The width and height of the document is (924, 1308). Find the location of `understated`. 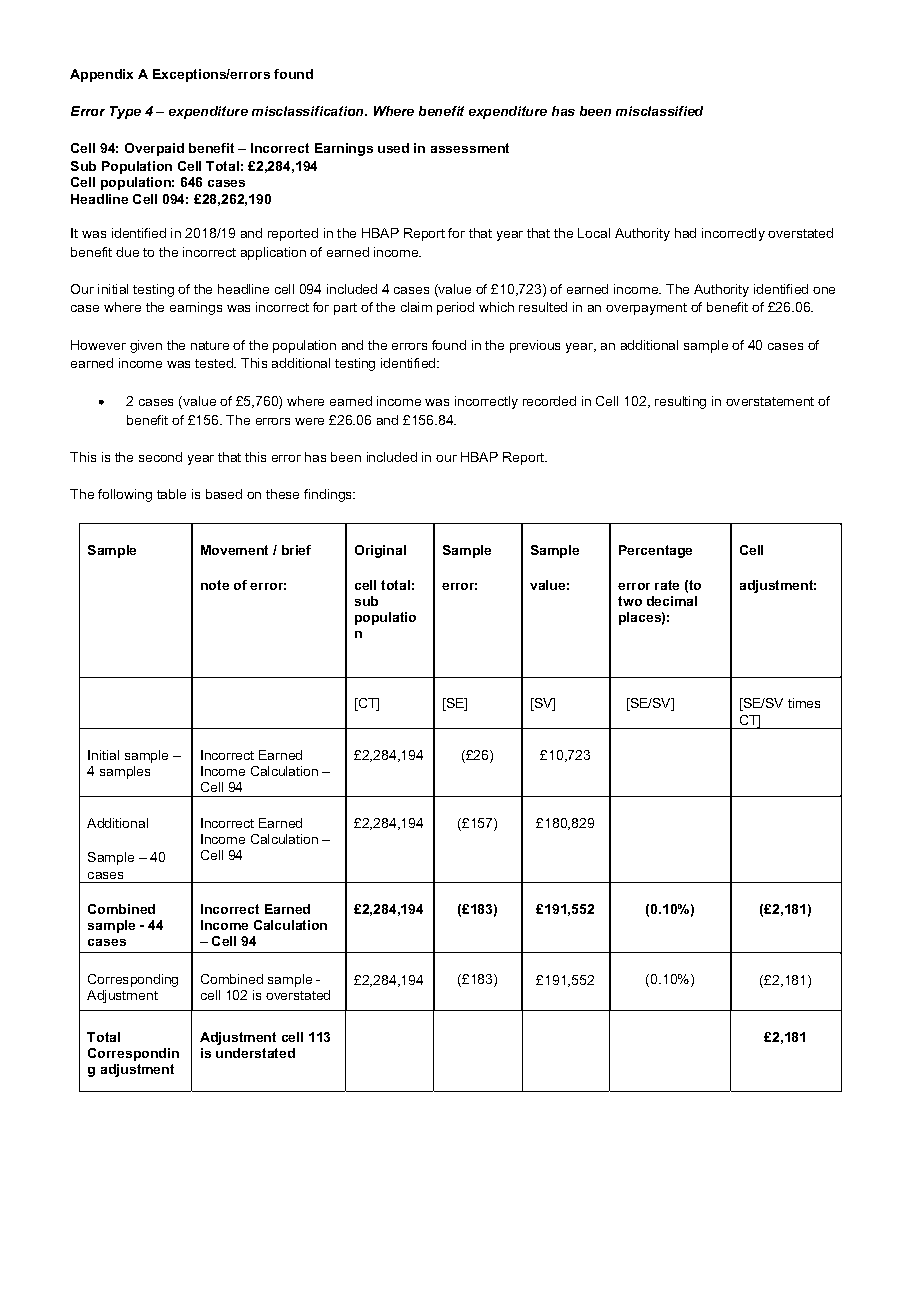

understated is located at coordinates (255, 1053).
